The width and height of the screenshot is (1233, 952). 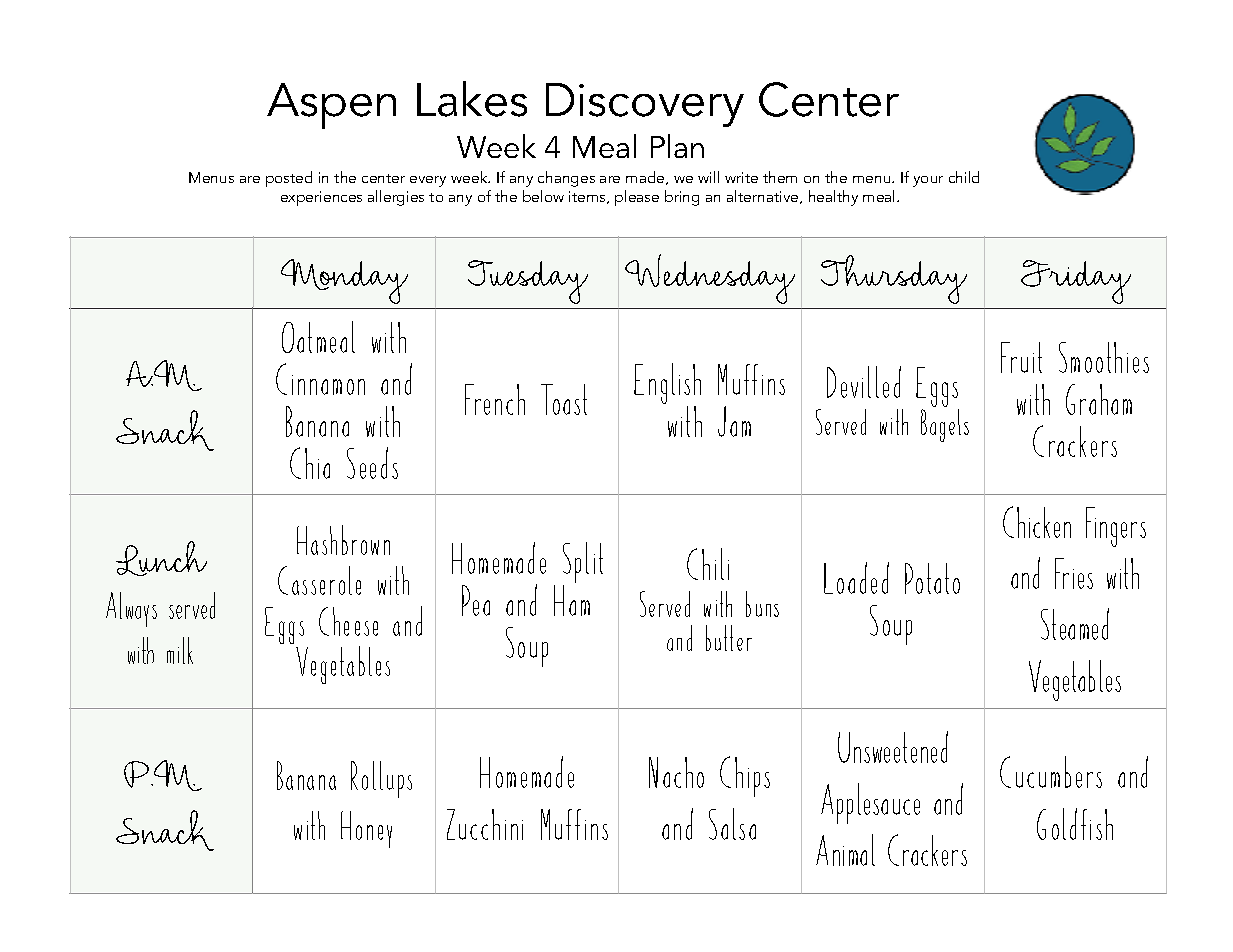 What do you see at coordinates (1037, 522) in the screenshot?
I see `Chicken` at bounding box center [1037, 522].
